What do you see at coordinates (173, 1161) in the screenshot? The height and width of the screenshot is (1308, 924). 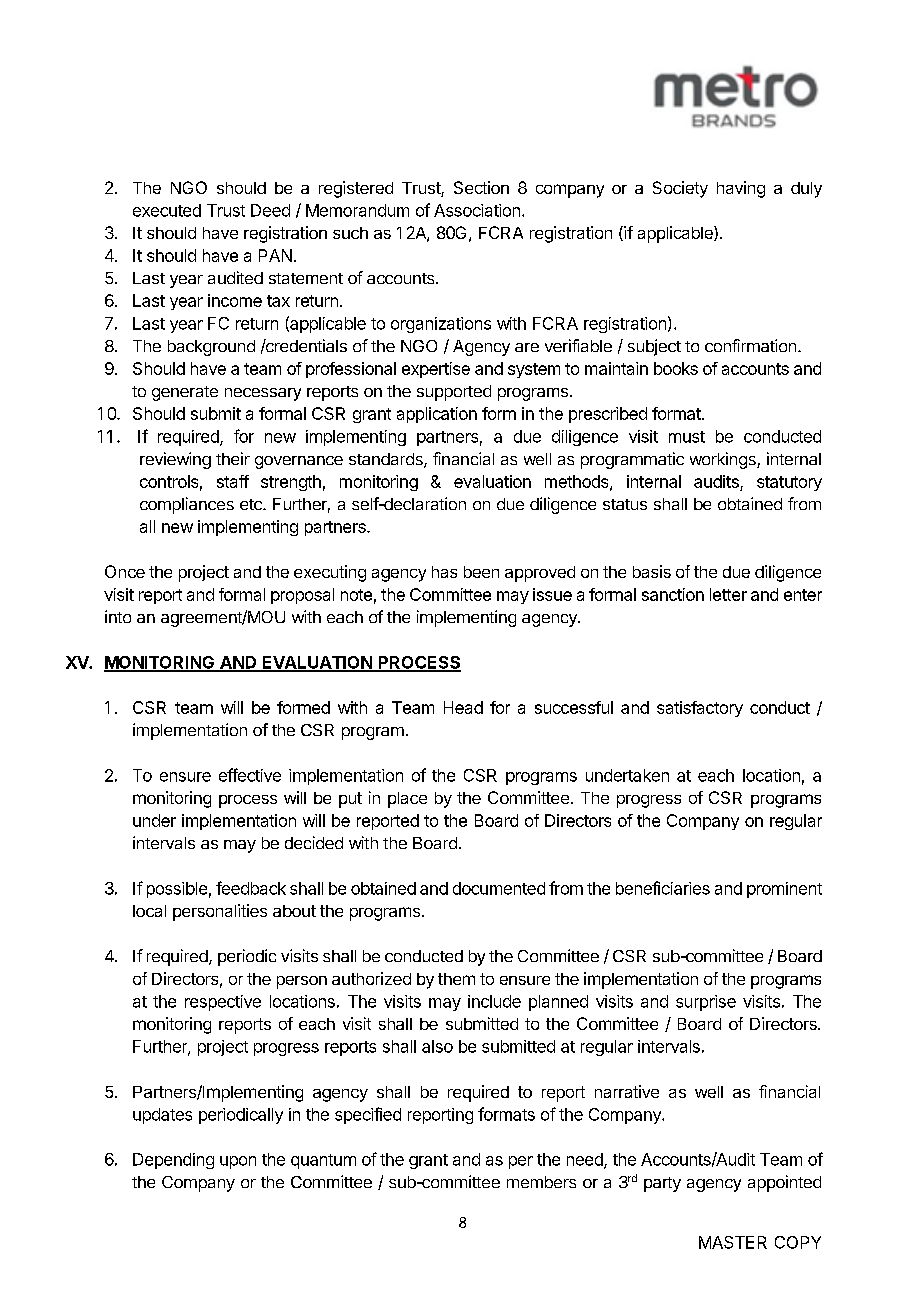 I see `Depending` at bounding box center [173, 1161].
